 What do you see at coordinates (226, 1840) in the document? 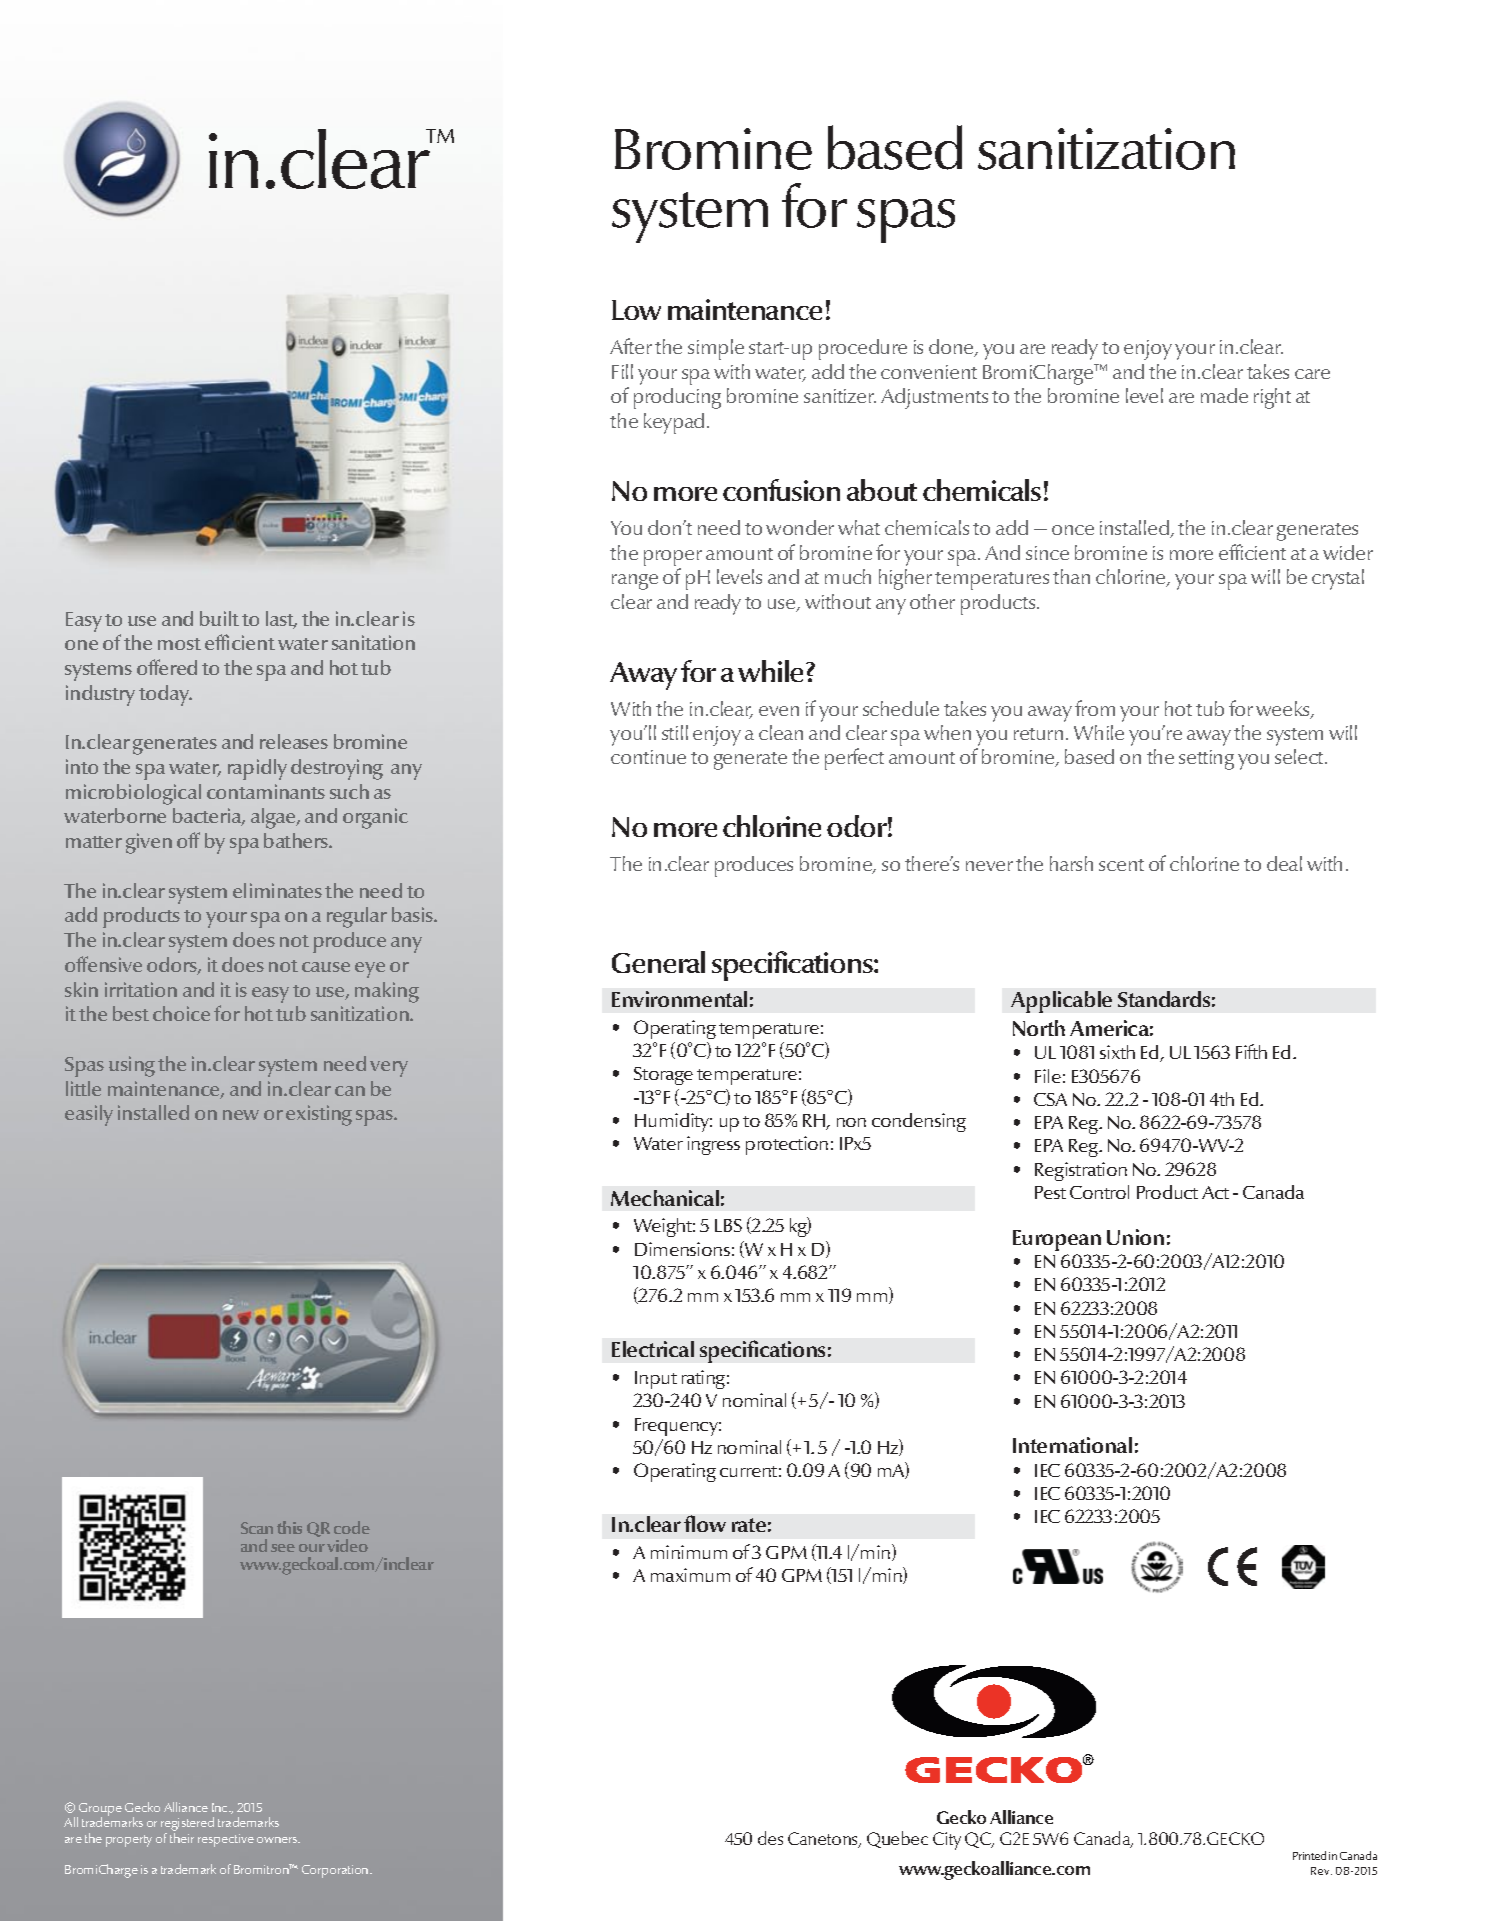
I see `respective` at bounding box center [226, 1840].
